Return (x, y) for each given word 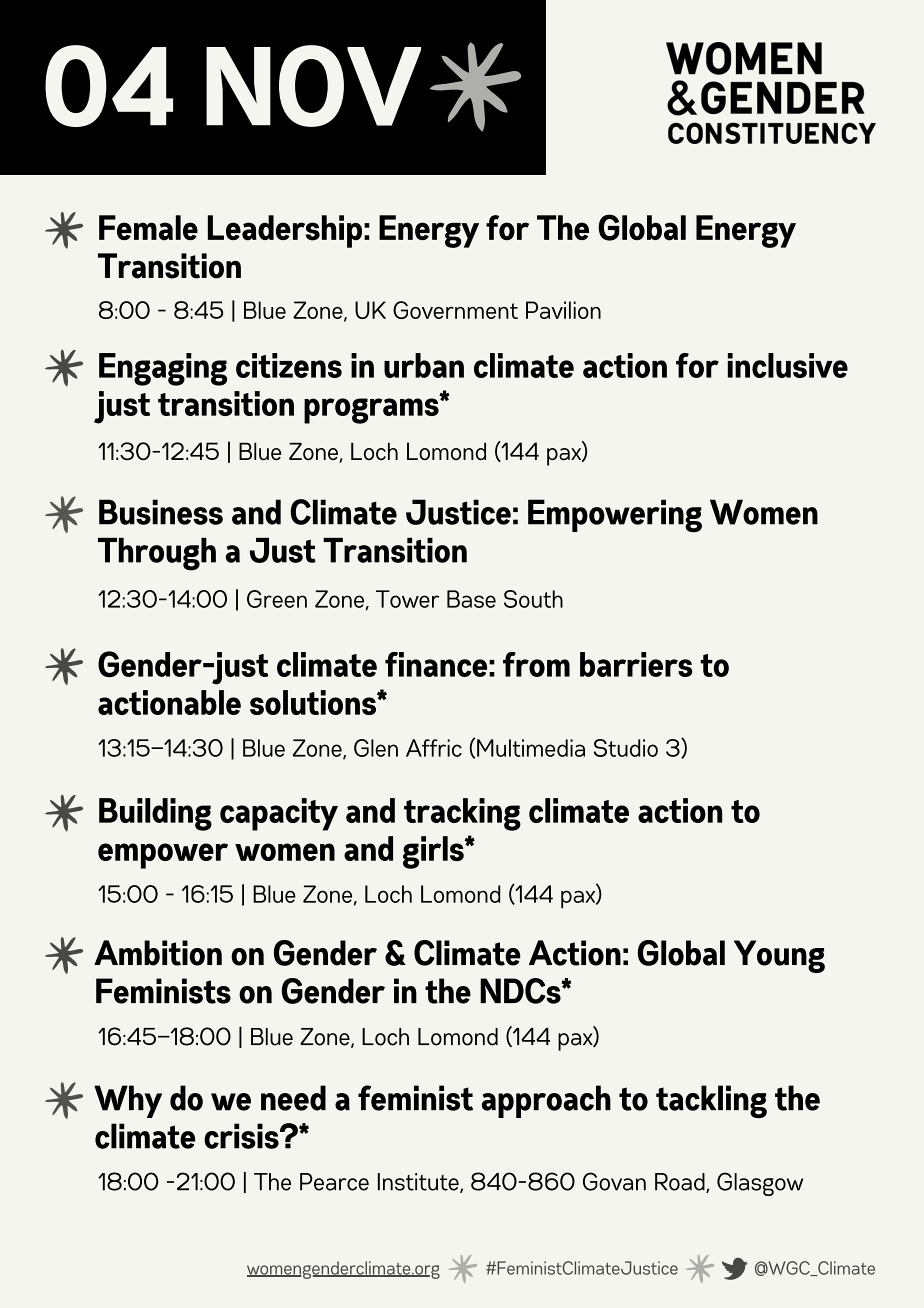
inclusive (788, 365)
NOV (313, 86)
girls (434, 852)
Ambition (158, 953)
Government (455, 310)
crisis (242, 1136)
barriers (636, 664)
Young (779, 956)
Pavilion (563, 310)
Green (277, 599)
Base (471, 599)
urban (424, 365)
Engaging (163, 369)
